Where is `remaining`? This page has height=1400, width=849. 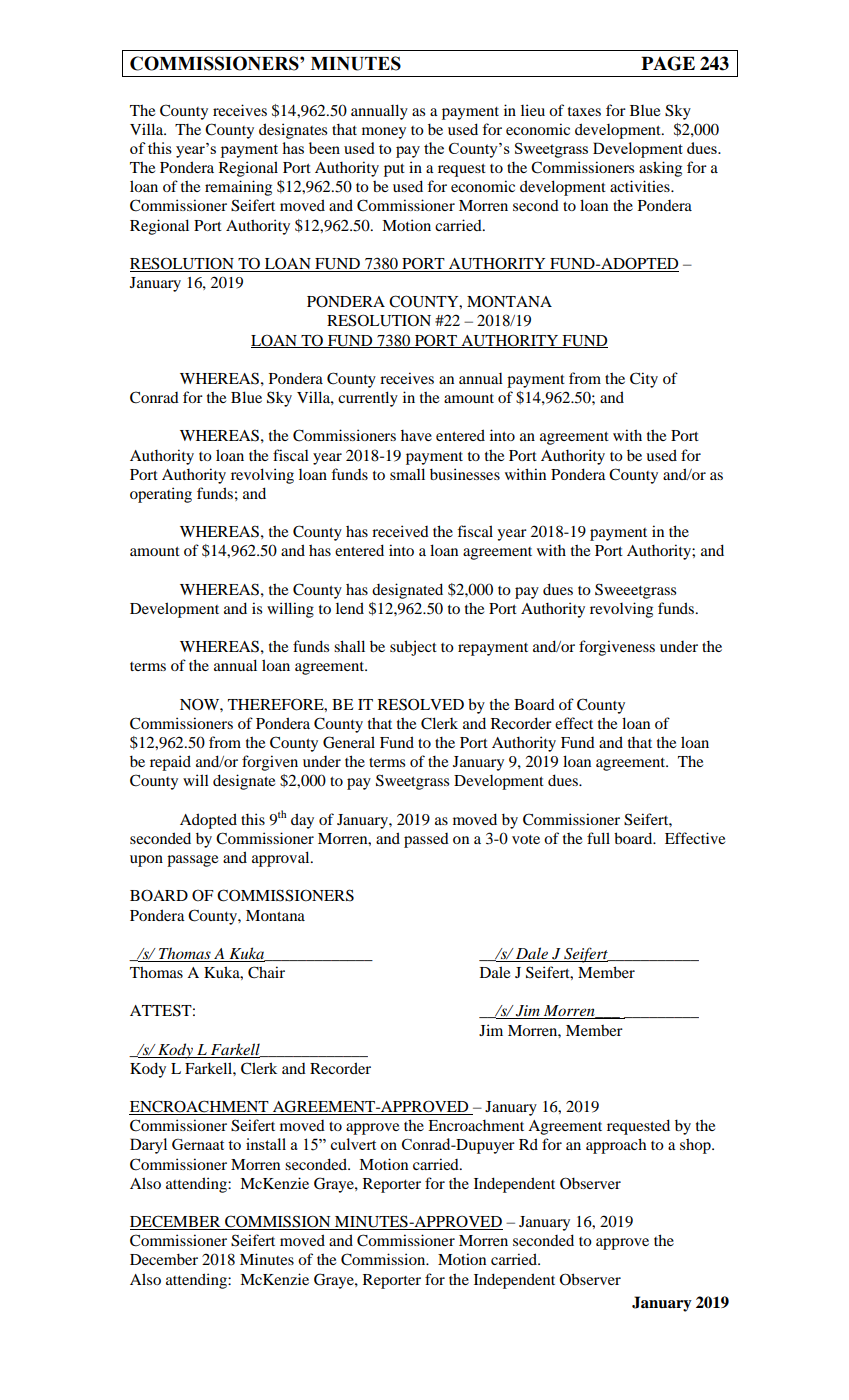 remaining is located at coordinates (238, 188).
